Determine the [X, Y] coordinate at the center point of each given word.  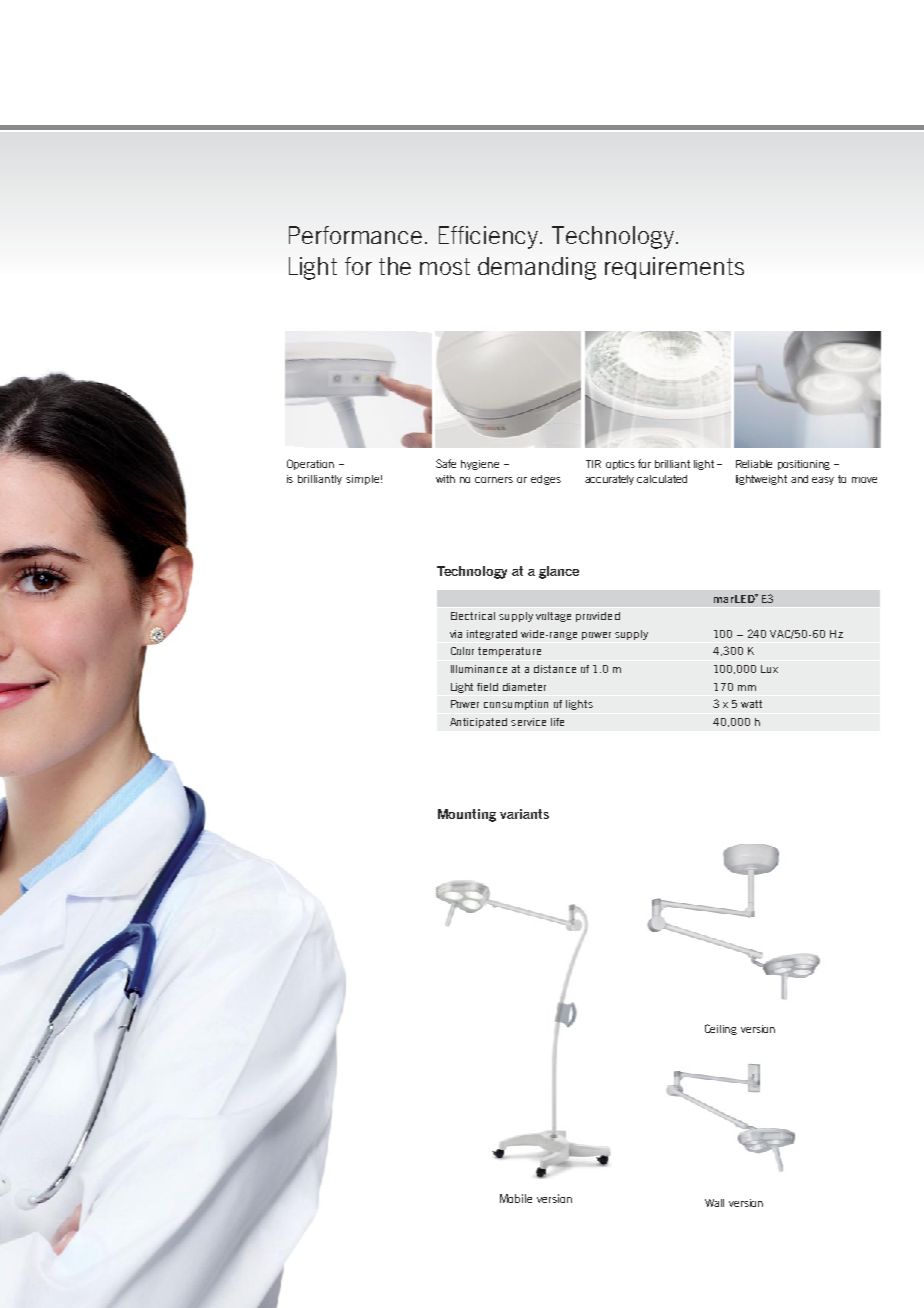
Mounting [467, 815]
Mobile [516, 1198]
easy [823, 481]
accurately [609, 480]
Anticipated [478, 723]
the [395, 266]
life [557, 722]
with [445, 479]
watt [751, 704]
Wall [714, 1203]
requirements [674, 268]
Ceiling [721, 1029]
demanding [537, 268]
